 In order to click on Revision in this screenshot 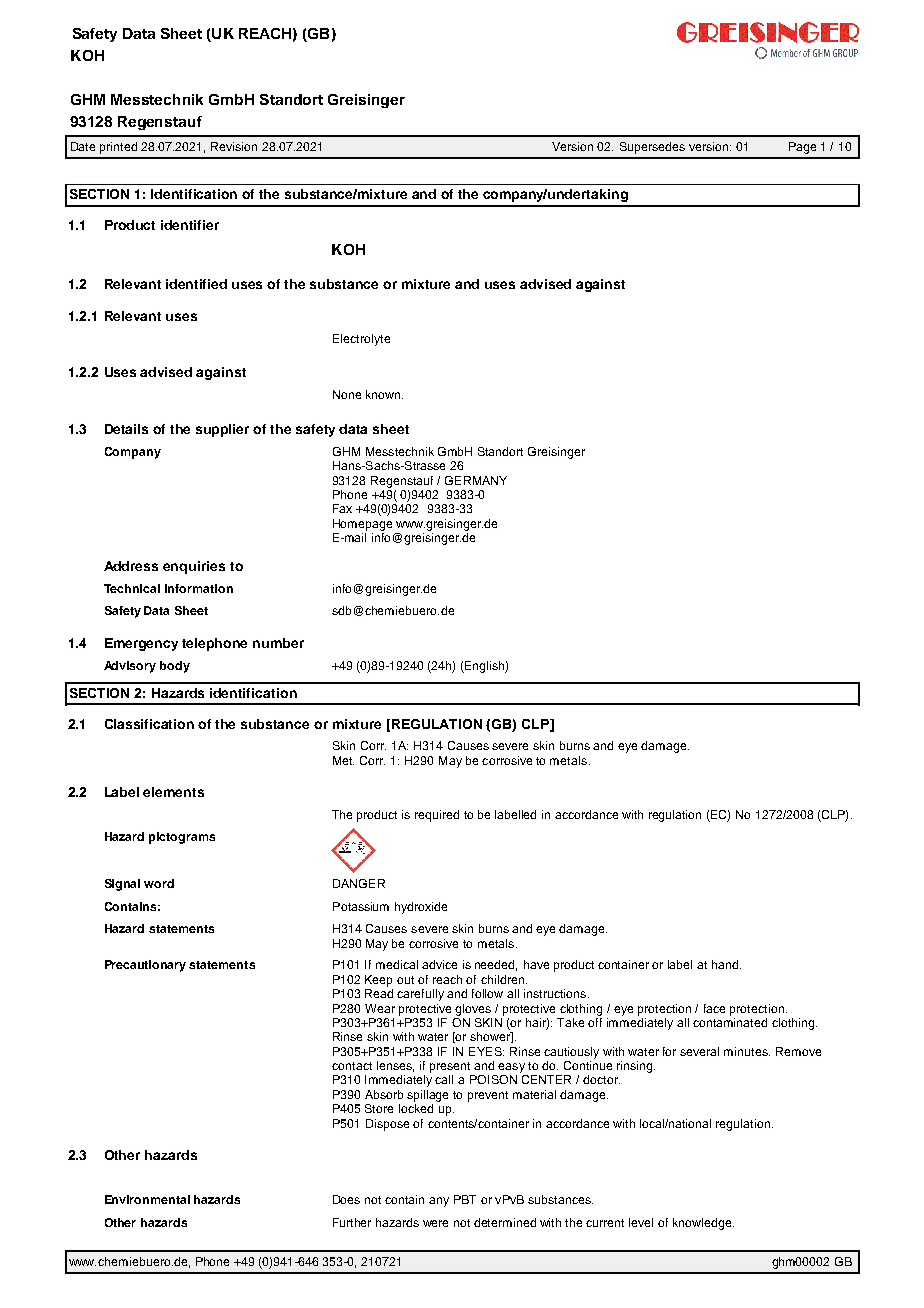, I will do `click(234, 146)`.
